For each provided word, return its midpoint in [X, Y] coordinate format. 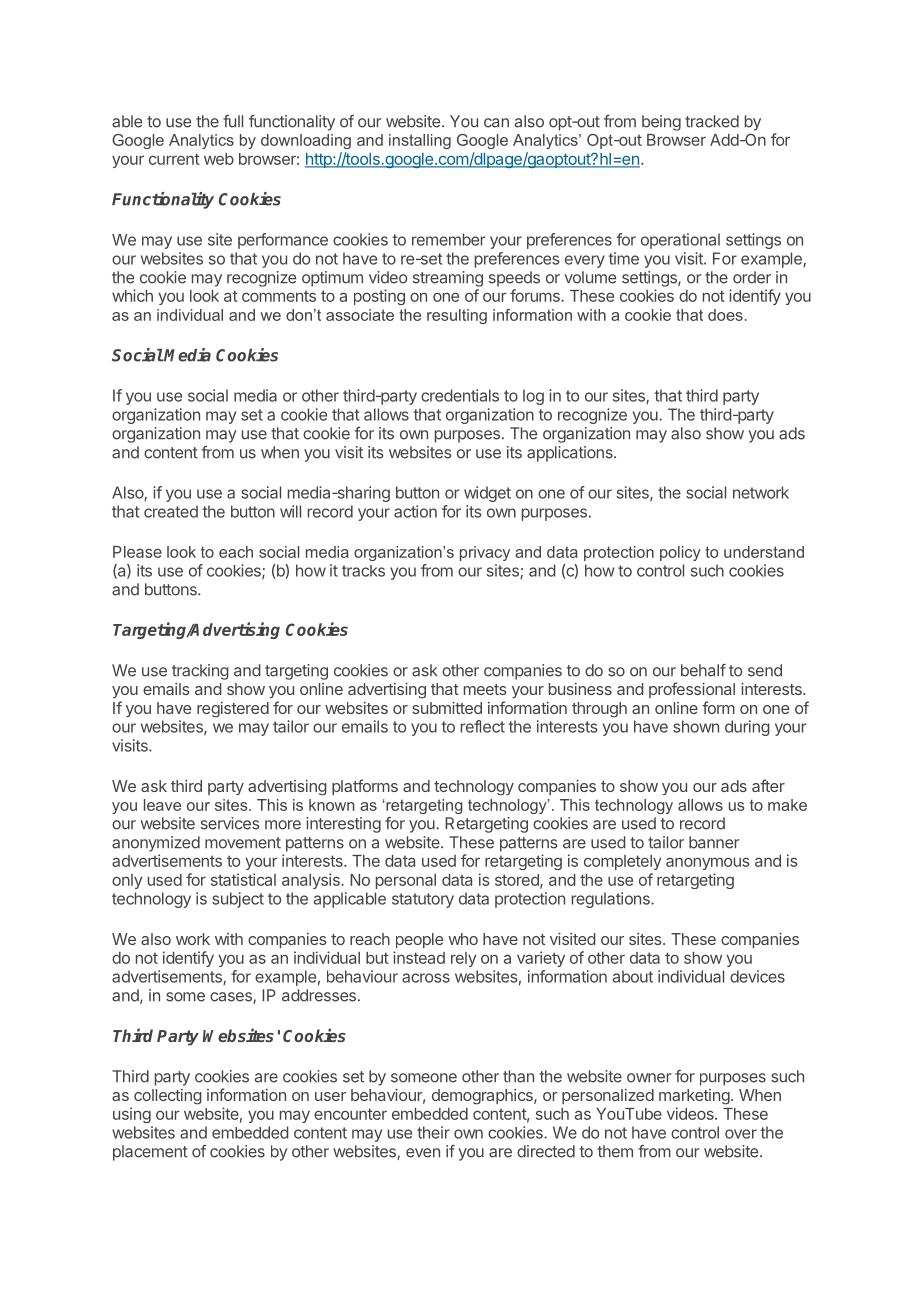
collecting [168, 1097]
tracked [712, 121]
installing [420, 141]
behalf [703, 670]
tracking [200, 672]
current [174, 159]
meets [485, 689]
